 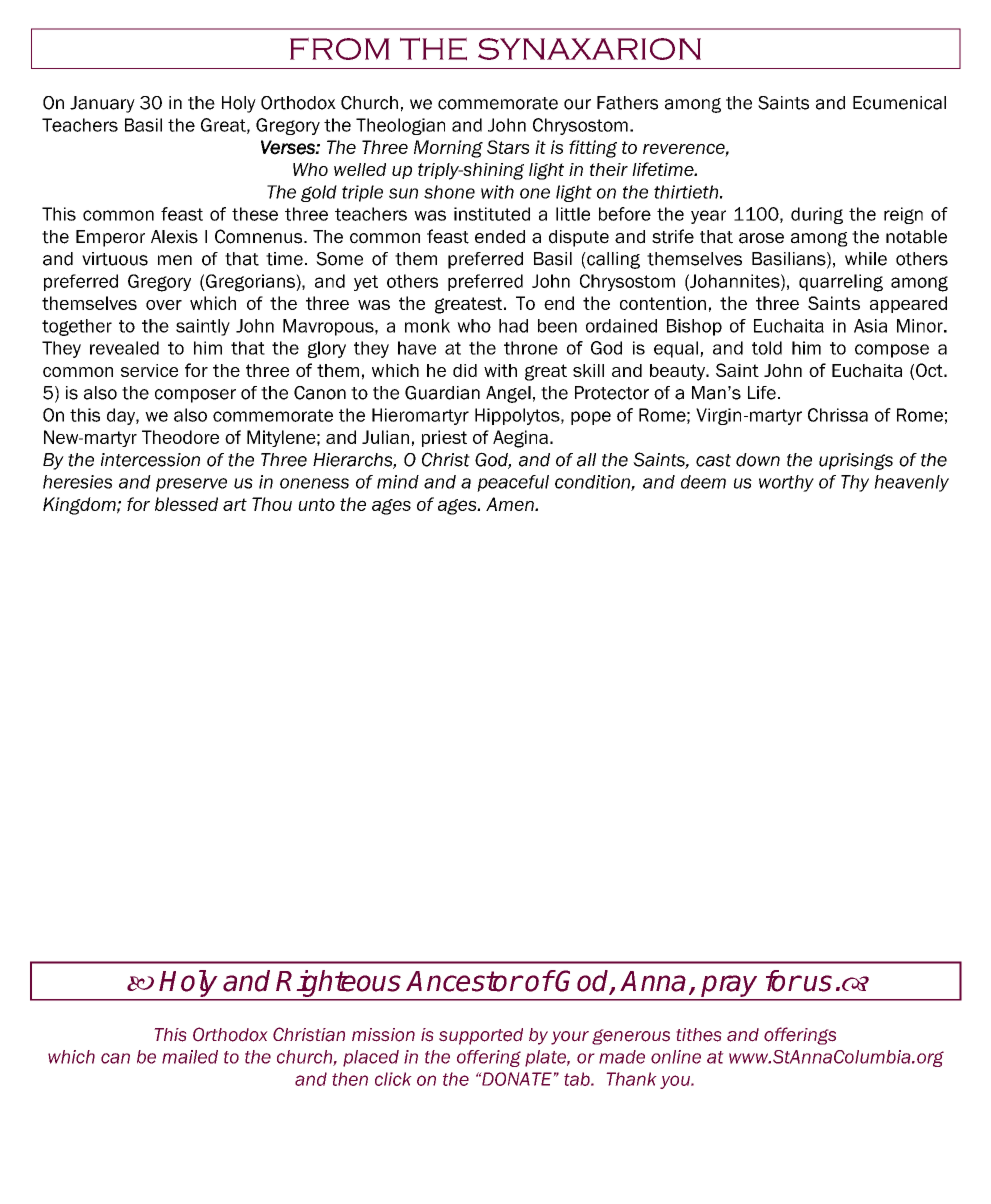 I want to click on tithes, so click(x=699, y=1035).
